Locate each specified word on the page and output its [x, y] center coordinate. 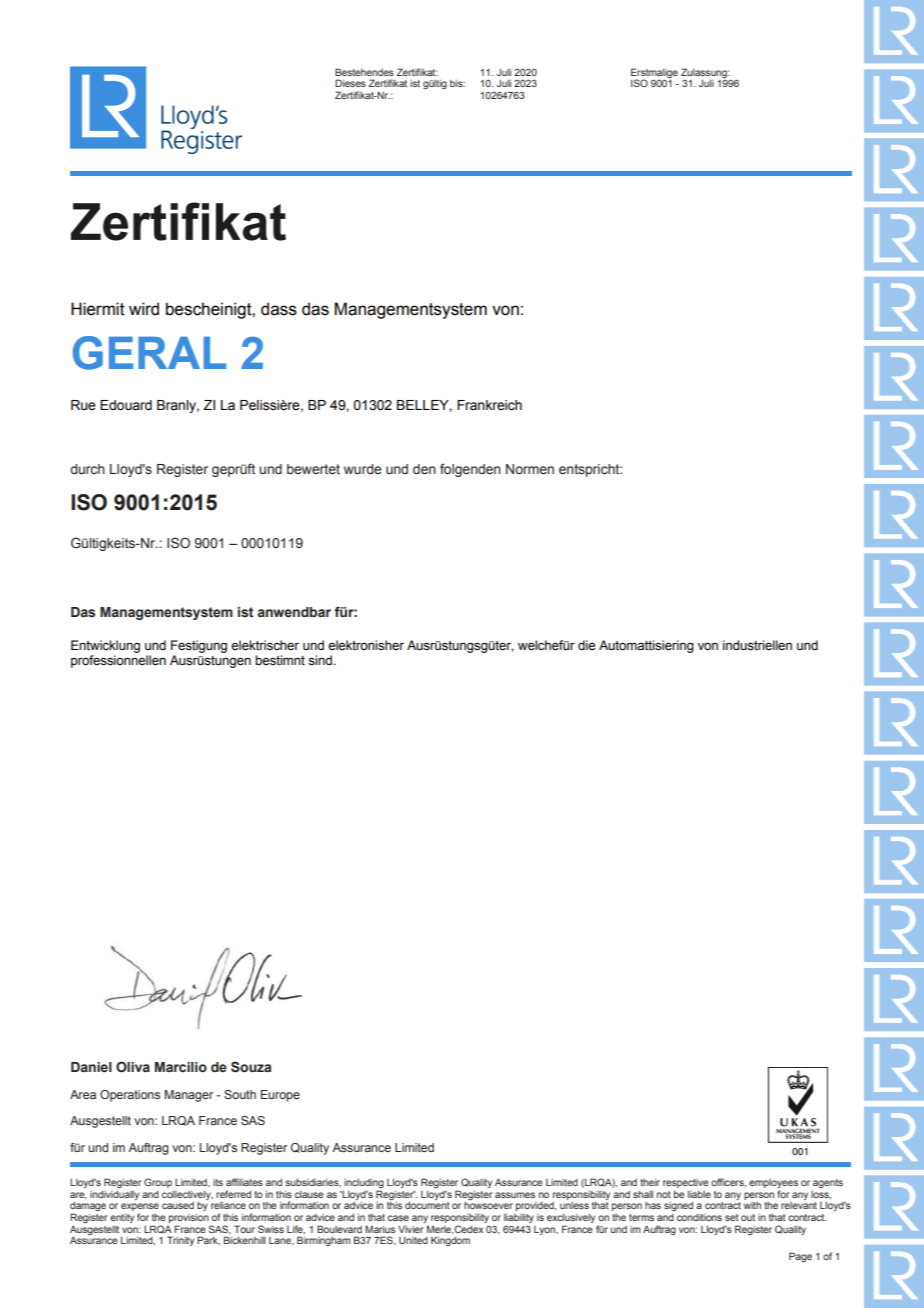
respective [686, 1183]
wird [144, 309]
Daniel [91, 1067]
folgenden [470, 470]
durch [87, 469]
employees [773, 1185]
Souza [251, 1067]
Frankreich [489, 405]
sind [321, 660]
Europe [280, 1096]
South [240, 1094]
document [427, 1205]
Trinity [180, 1241]
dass [279, 309]
